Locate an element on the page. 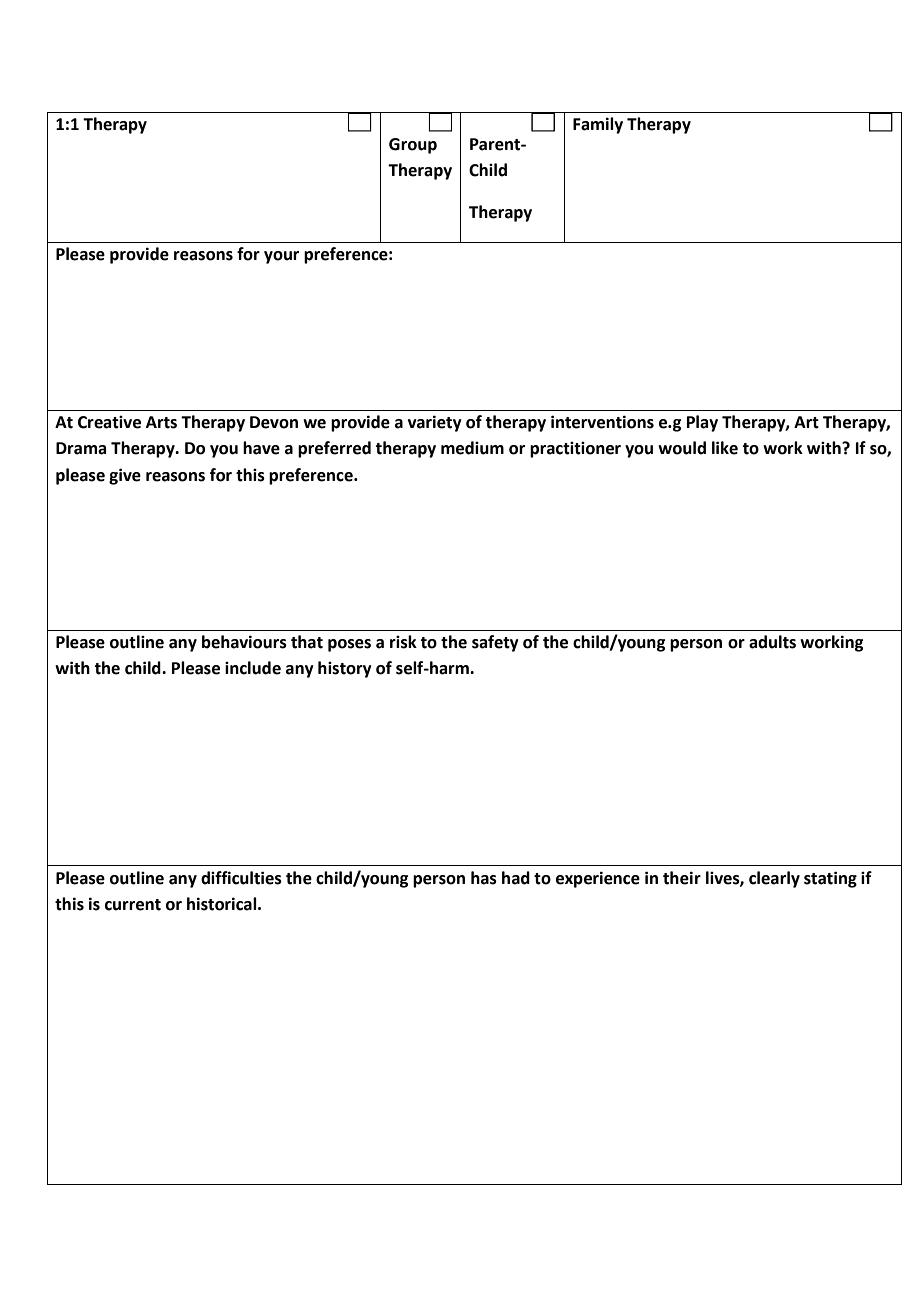  give is located at coordinates (125, 476).
